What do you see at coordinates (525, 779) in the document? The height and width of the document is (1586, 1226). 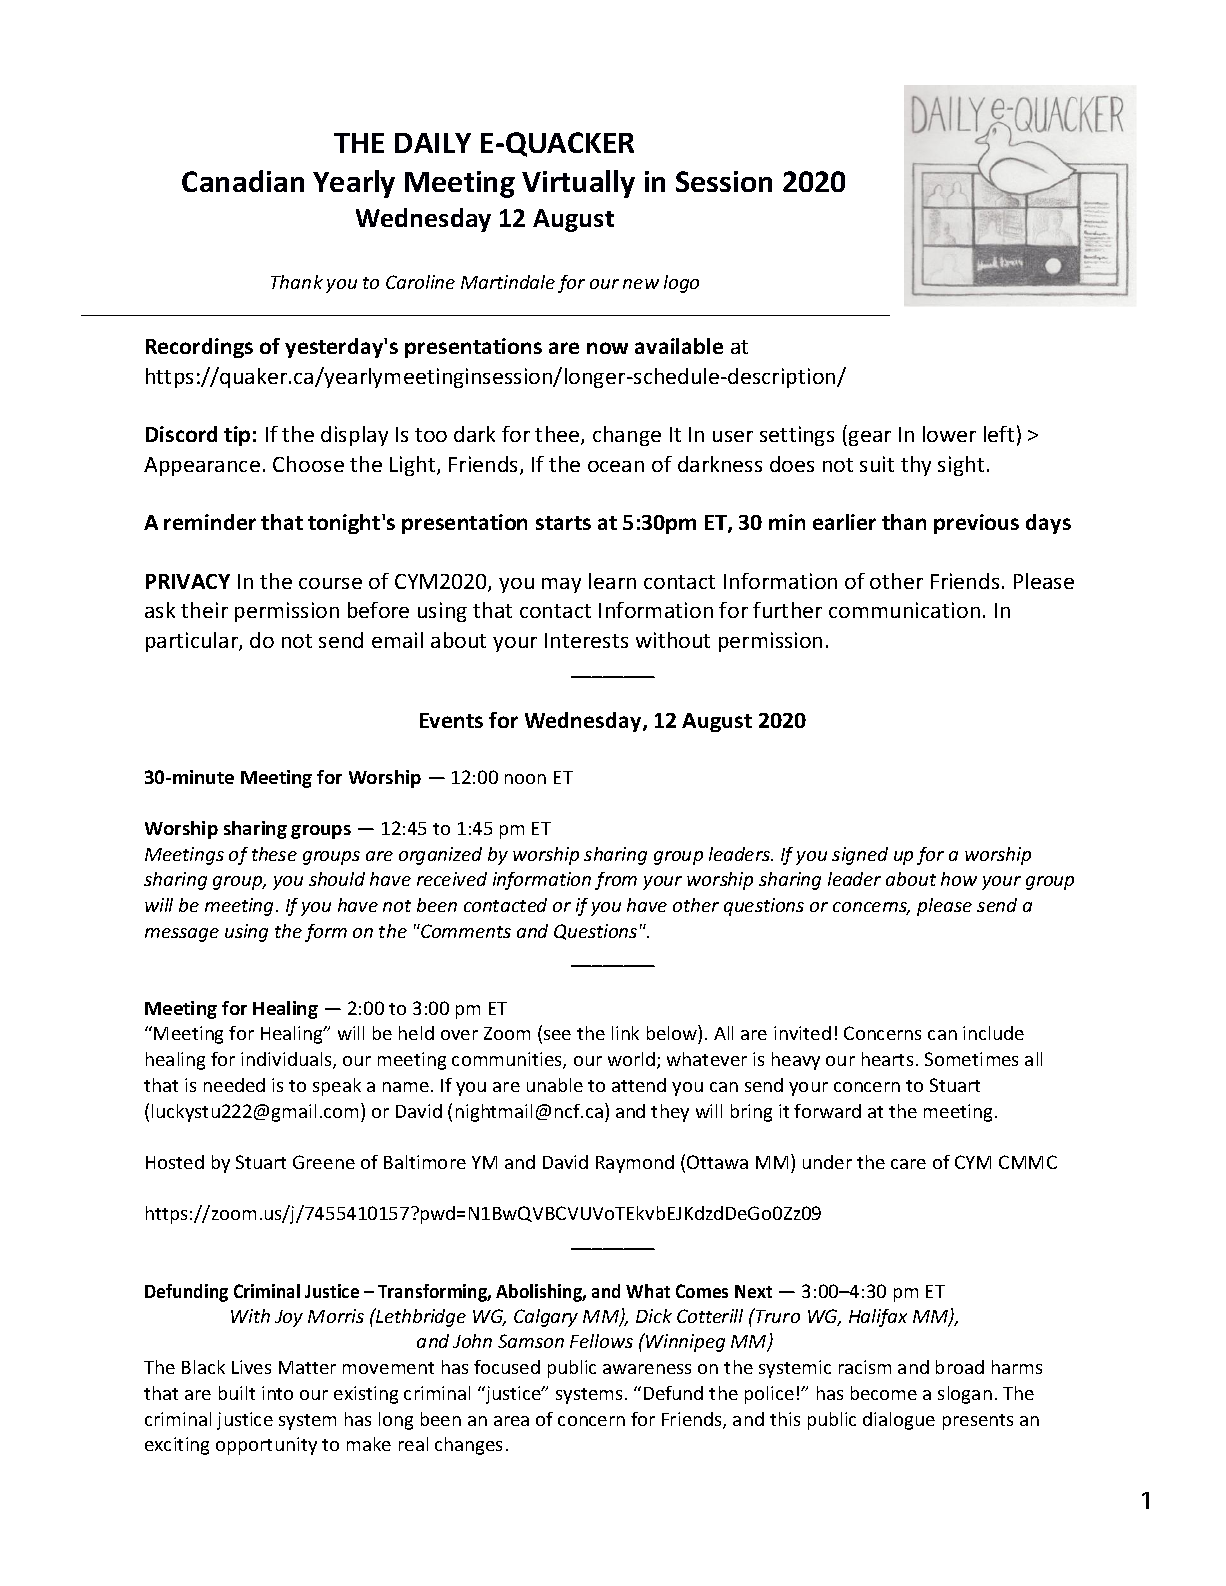 I see `noon` at bounding box center [525, 779].
